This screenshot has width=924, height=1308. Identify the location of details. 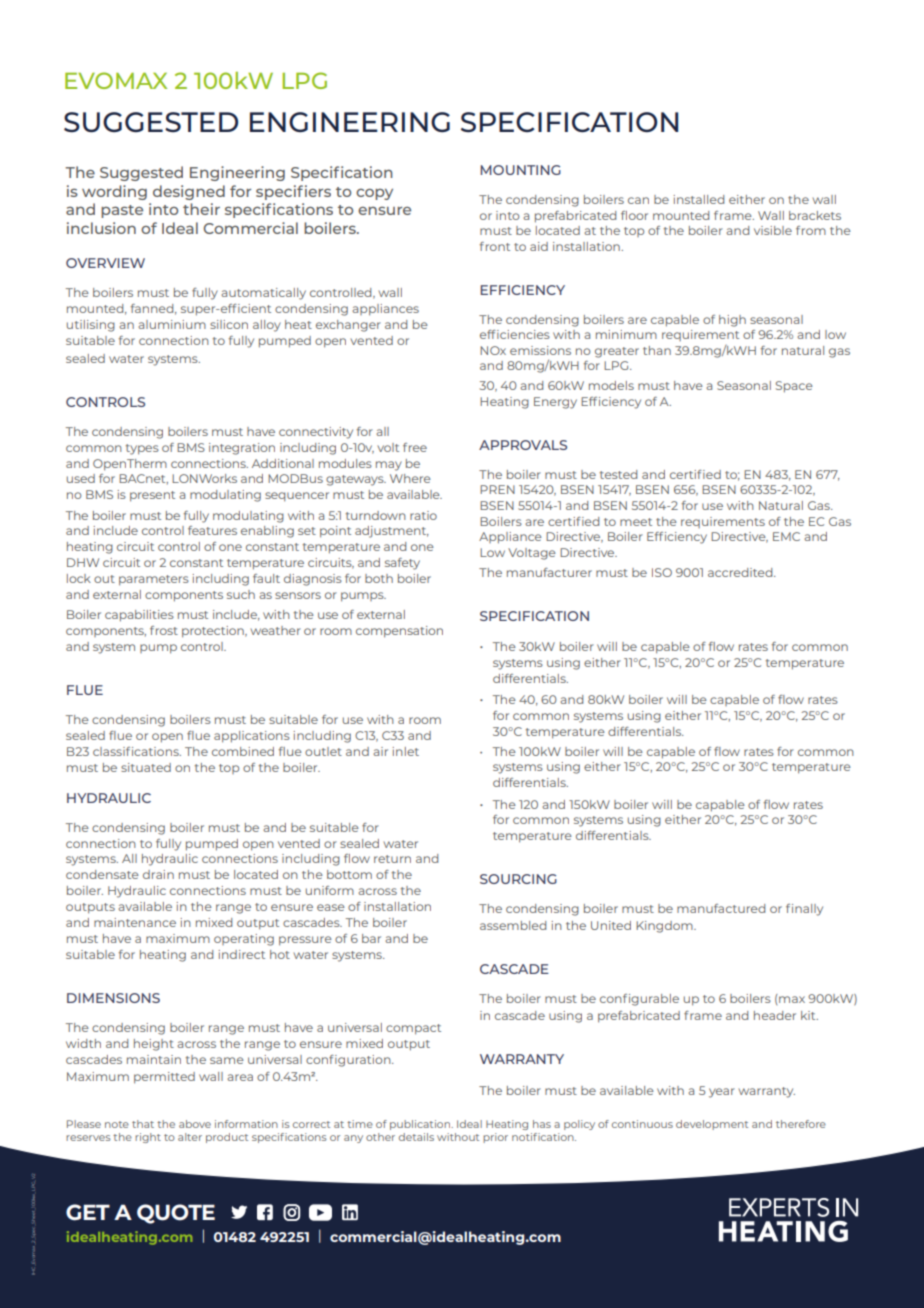
(416, 1137).
